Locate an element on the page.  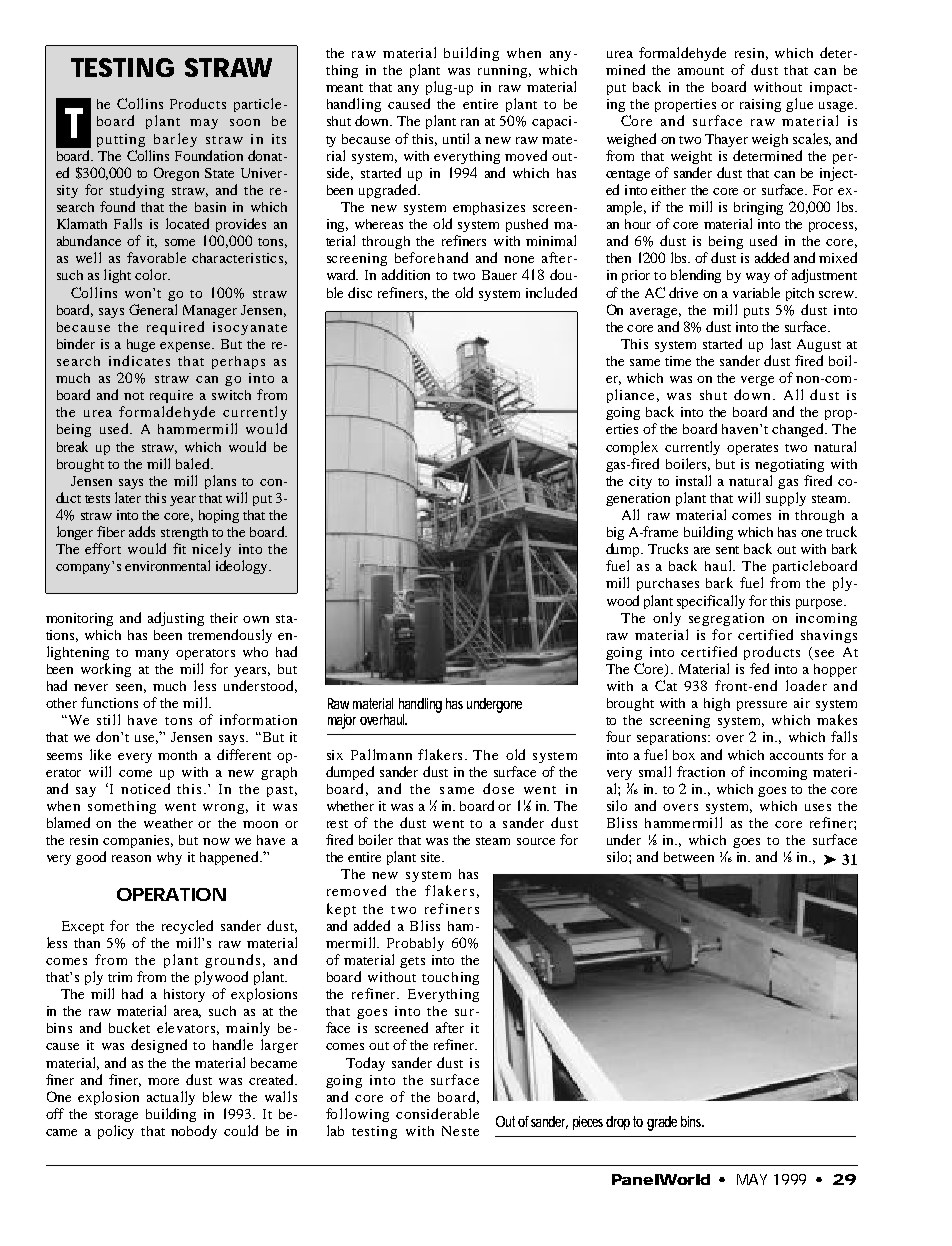
dose is located at coordinates (498, 788).
